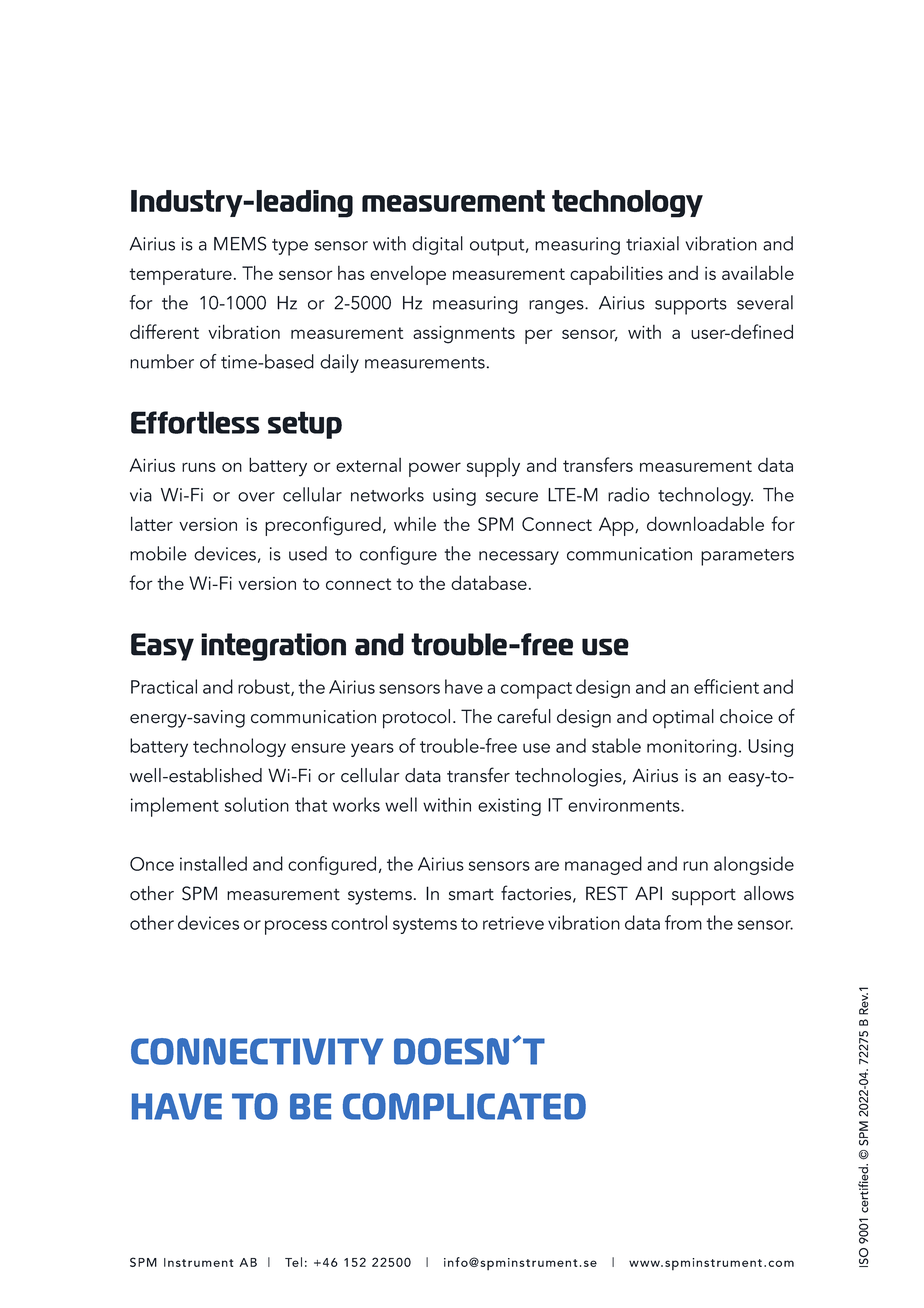 This page has height=1308, width=924. I want to click on available, so click(758, 272).
